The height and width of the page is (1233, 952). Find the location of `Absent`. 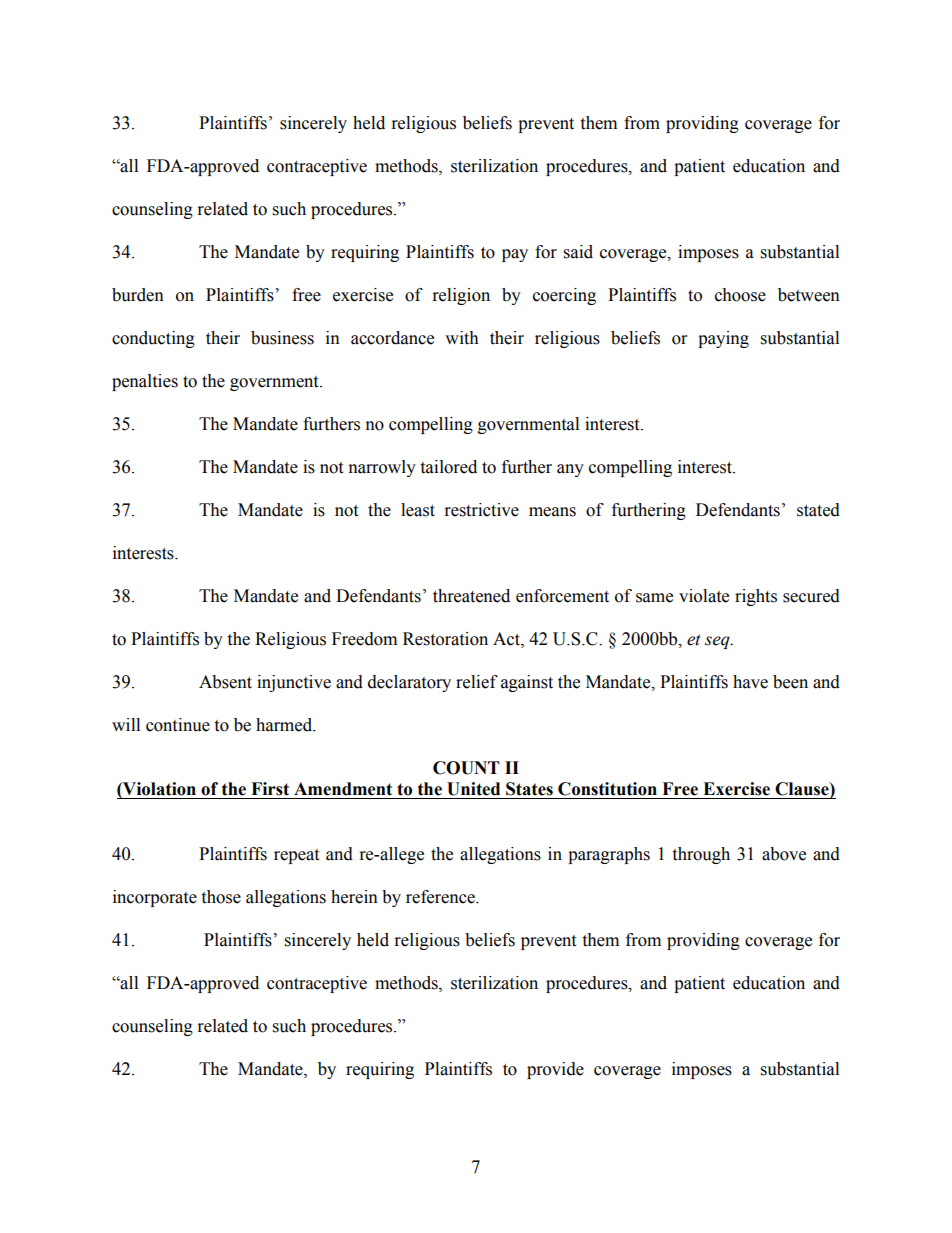

Absent is located at coordinates (225, 682).
